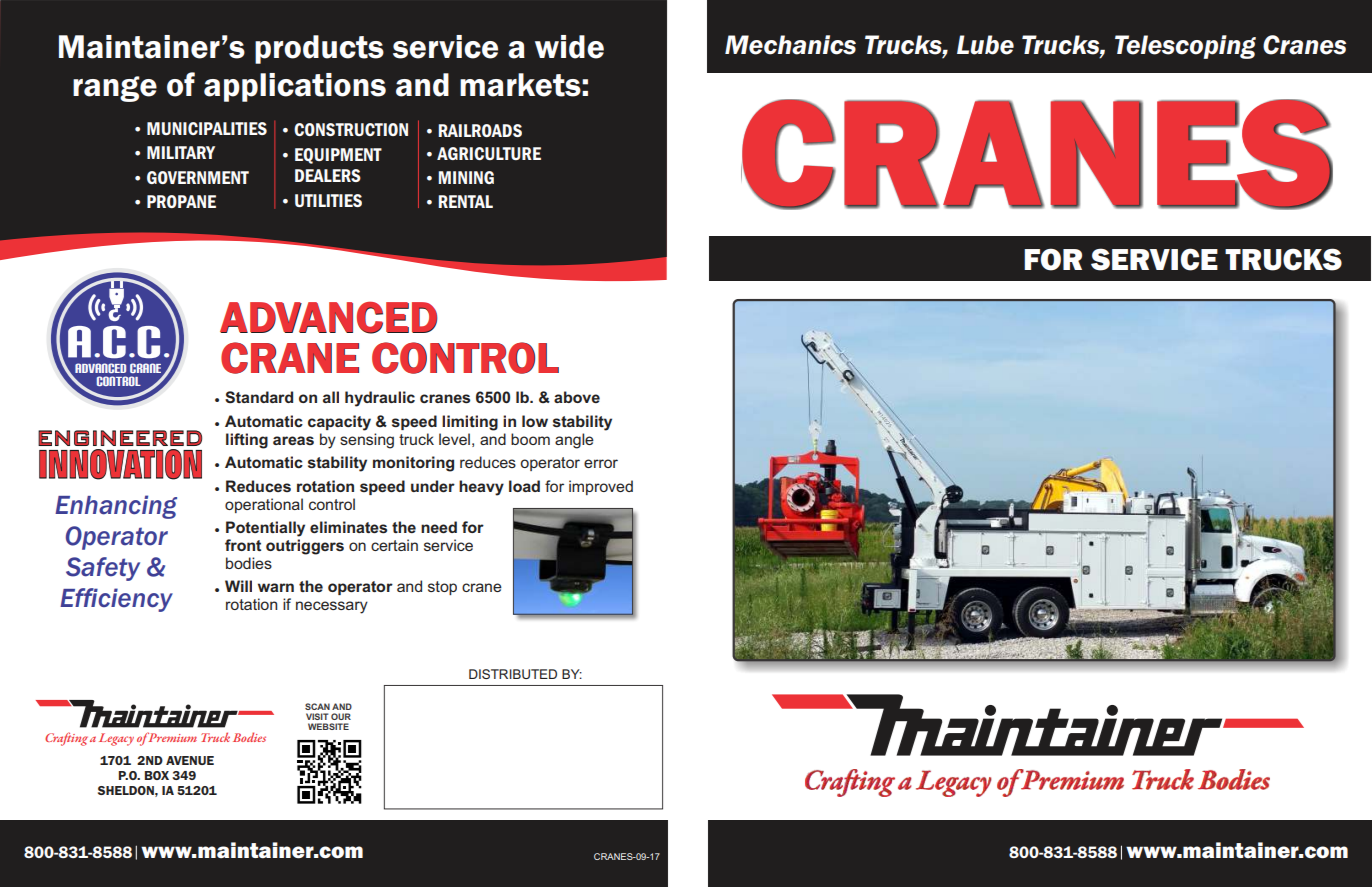 The width and height of the image is (1372, 887). Describe the element at coordinates (1185, 47) in the image. I see `Telescoping` at that location.
